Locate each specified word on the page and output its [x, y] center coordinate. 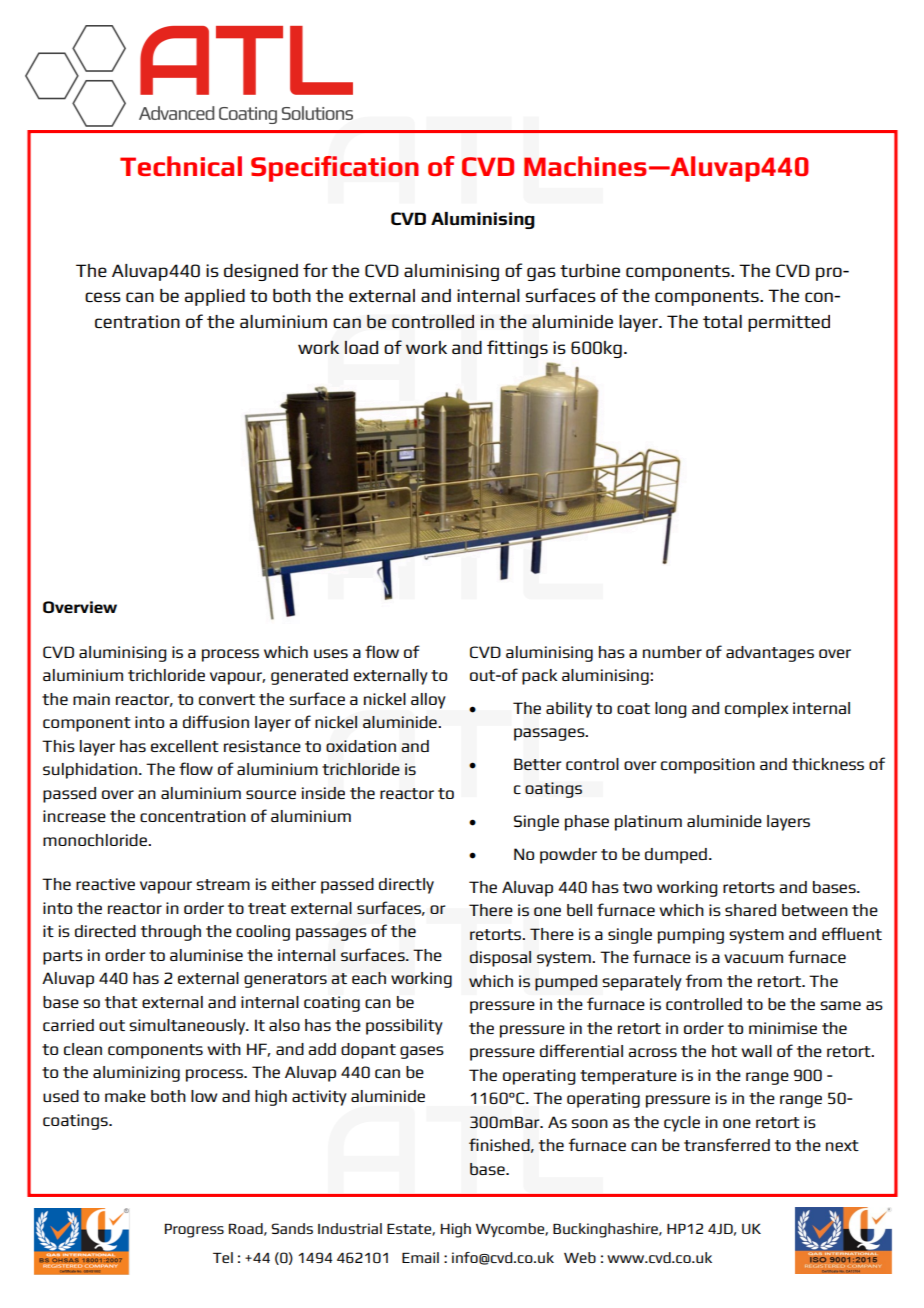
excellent [185, 746]
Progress [194, 1231]
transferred [727, 1144]
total [722, 321]
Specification [335, 169]
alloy [428, 701]
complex [756, 710]
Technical [181, 166]
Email [420, 1257]
